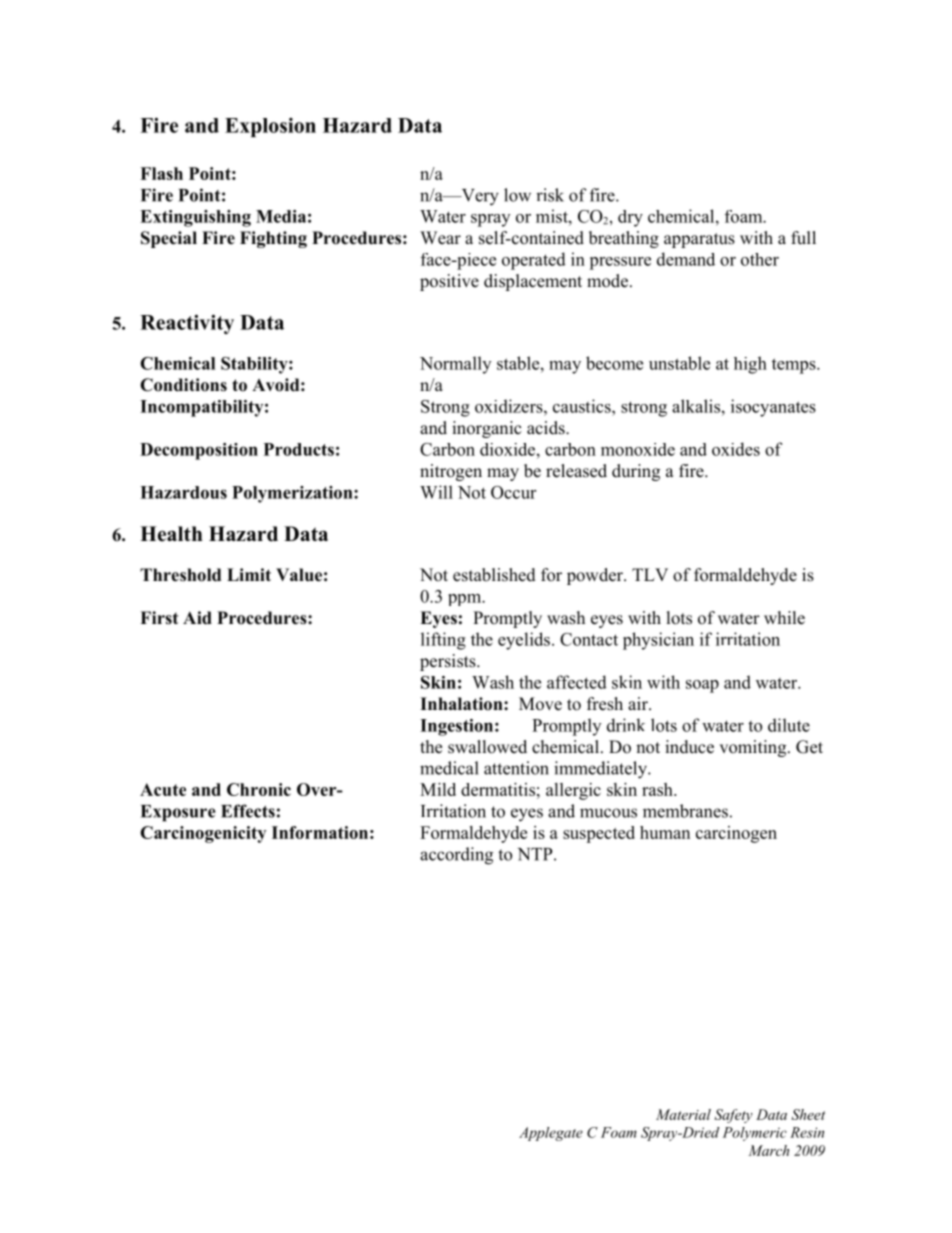 The height and width of the document is (1233, 952). What do you see at coordinates (524, 641) in the document?
I see `eyelids` at bounding box center [524, 641].
